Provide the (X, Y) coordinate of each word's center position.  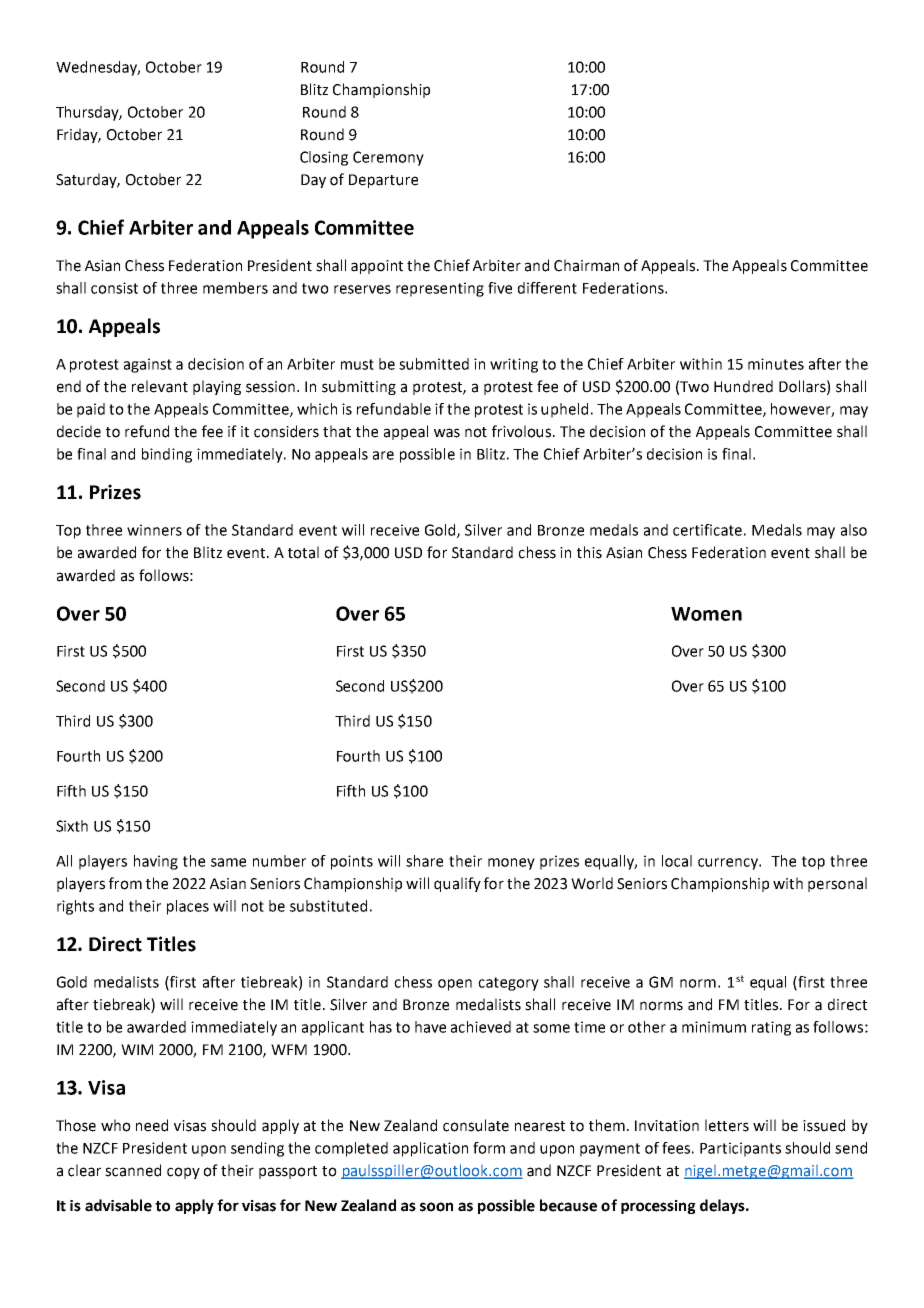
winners (154, 530)
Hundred (743, 386)
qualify (457, 884)
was (447, 433)
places (188, 907)
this (589, 552)
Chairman (586, 265)
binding (167, 455)
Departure (383, 181)
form (489, 1148)
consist (114, 288)
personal (837, 884)
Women (706, 614)
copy (183, 1173)
